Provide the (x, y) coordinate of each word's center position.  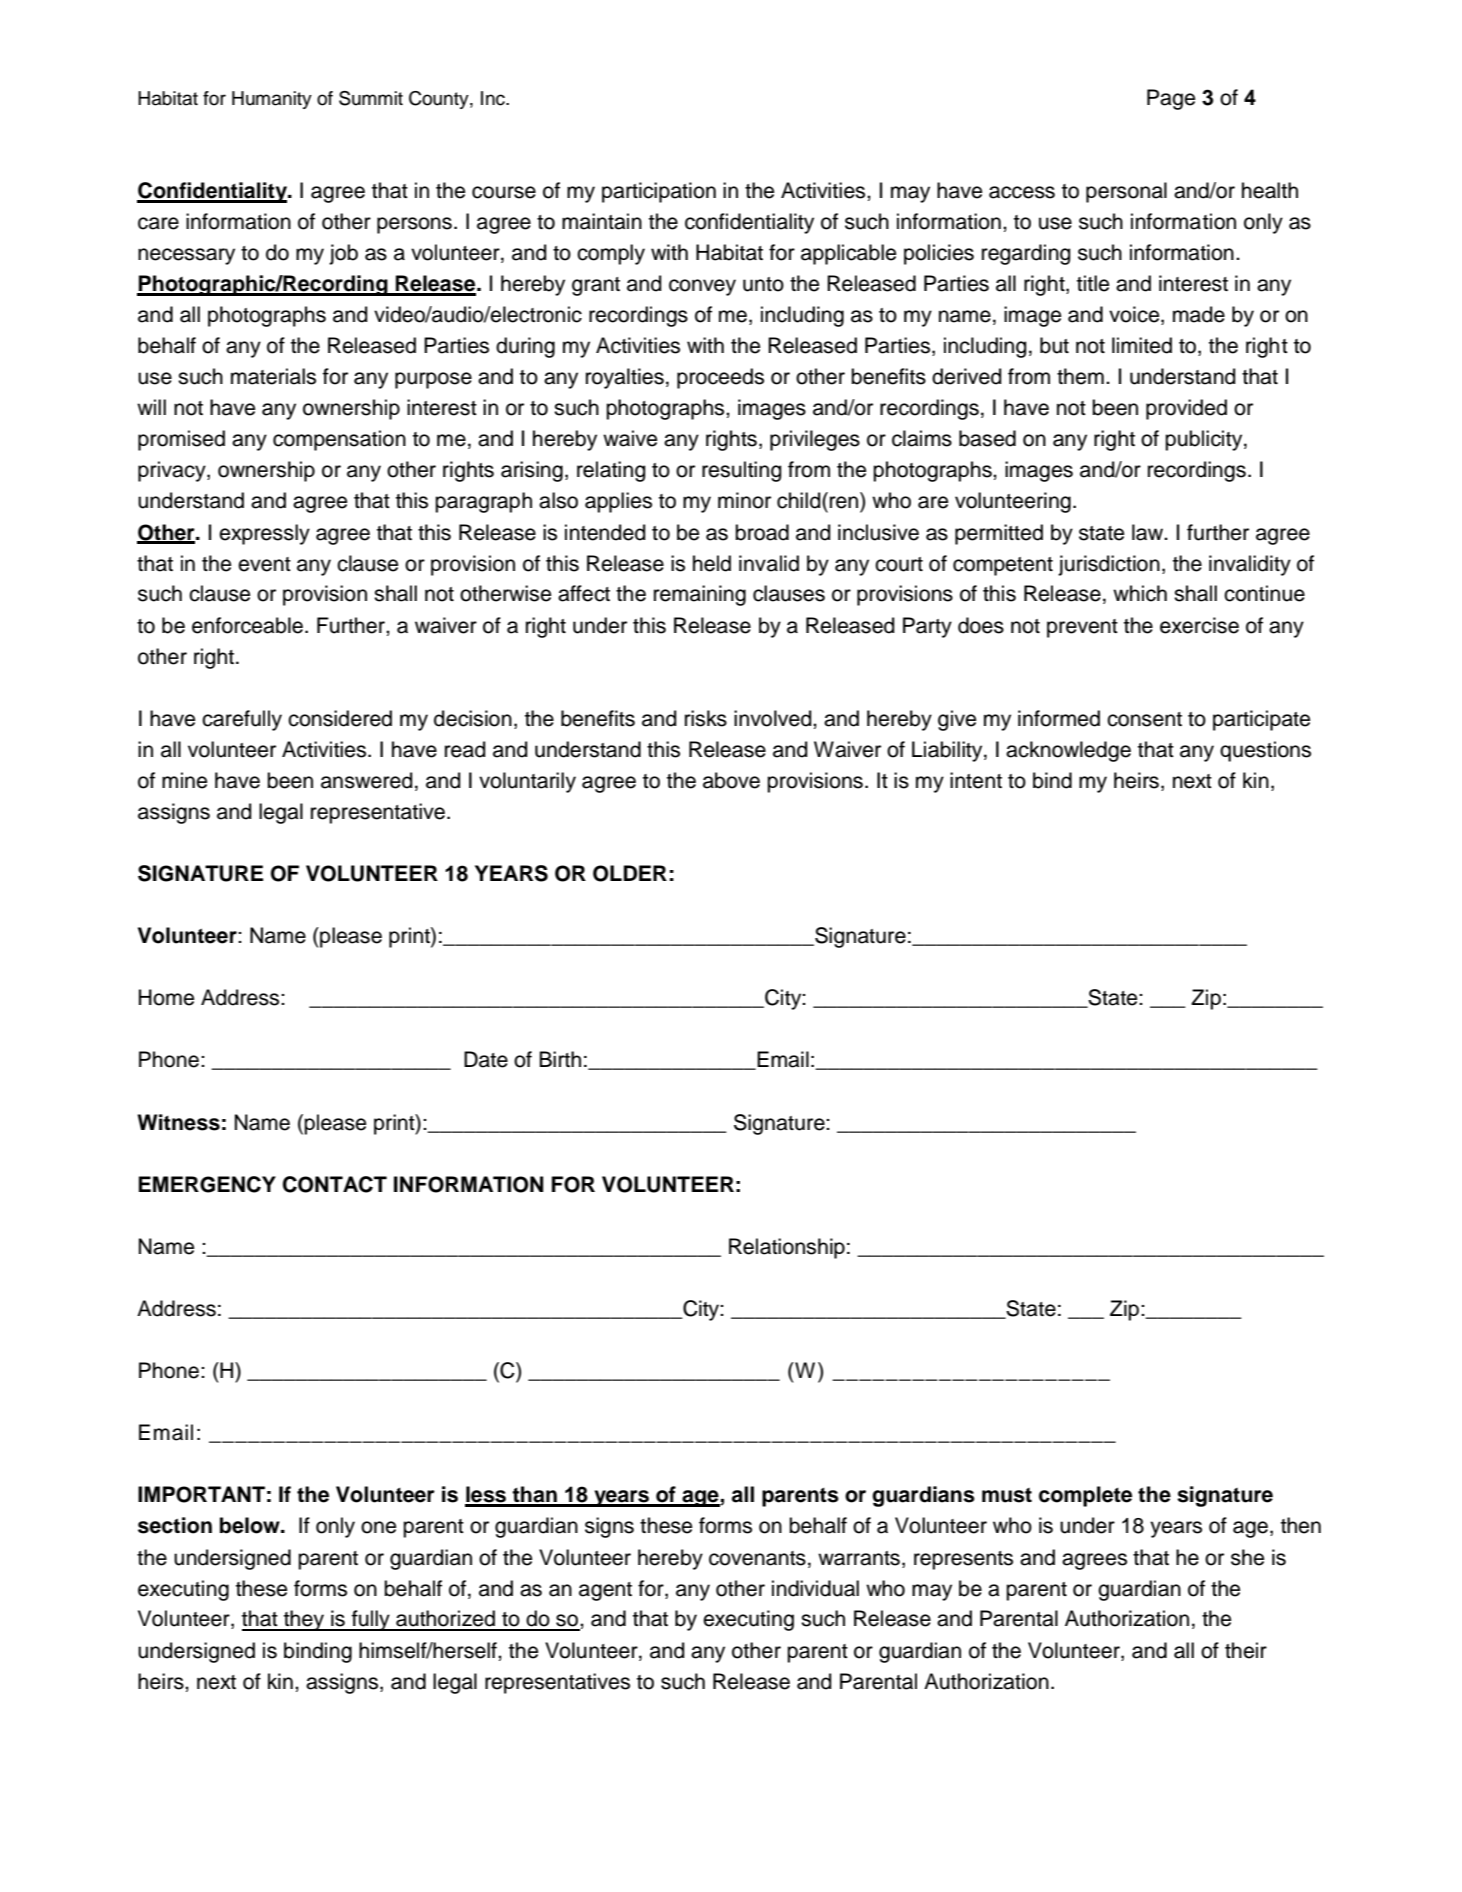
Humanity (272, 100)
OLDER (630, 873)
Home (166, 997)
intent (976, 780)
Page (1171, 99)
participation (659, 192)
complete (1085, 1496)
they (304, 1620)
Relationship (787, 1248)
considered (340, 718)
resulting (741, 471)
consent (1144, 719)
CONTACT (335, 1184)
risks (706, 718)
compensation (339, 440)
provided (1186, 409)
